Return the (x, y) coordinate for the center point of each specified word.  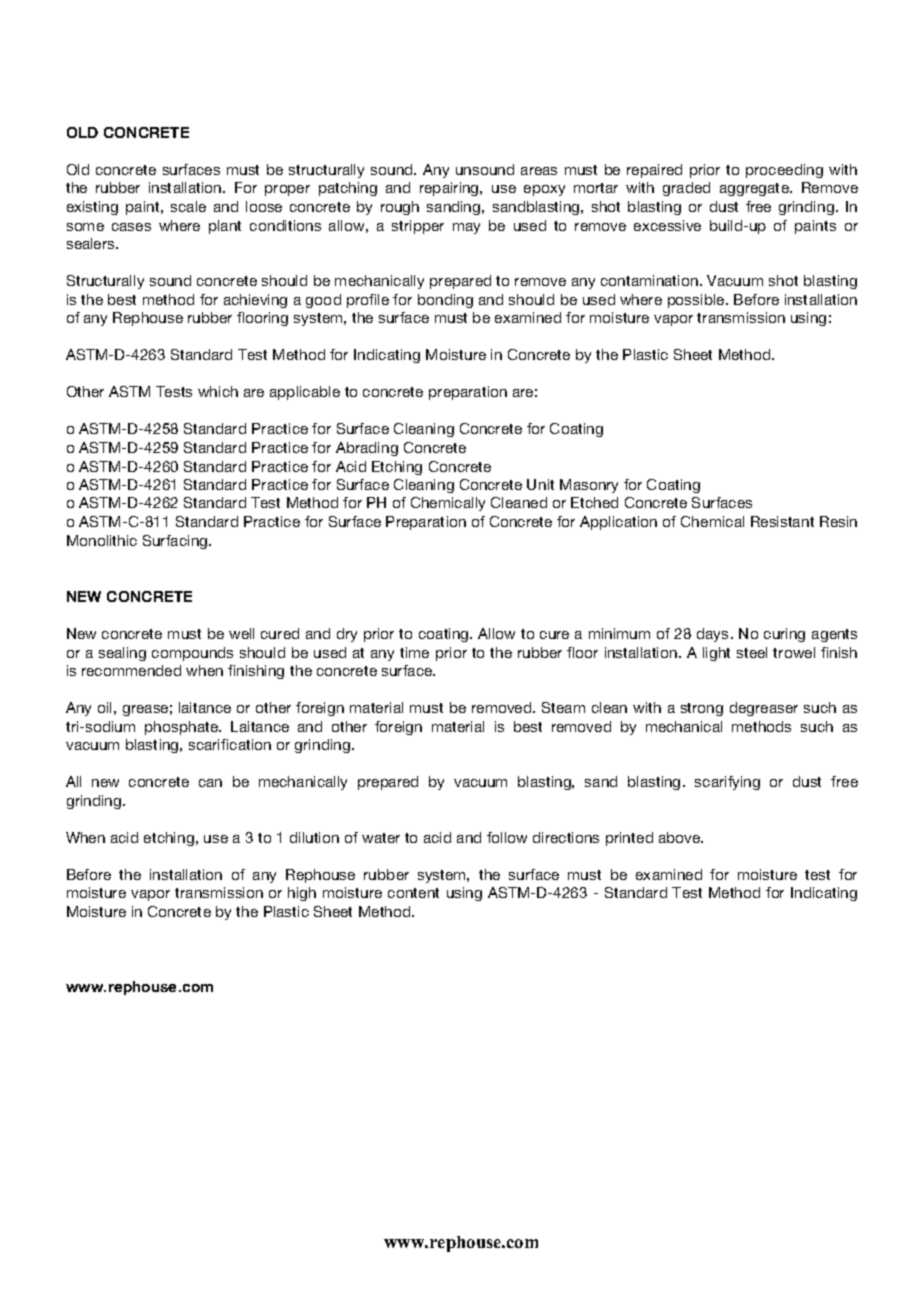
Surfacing (176, 542)
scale (188, 206)
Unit (540, 484)
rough (400, 208)
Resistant (782, 521)
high (302, 894)
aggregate (755, 189)
